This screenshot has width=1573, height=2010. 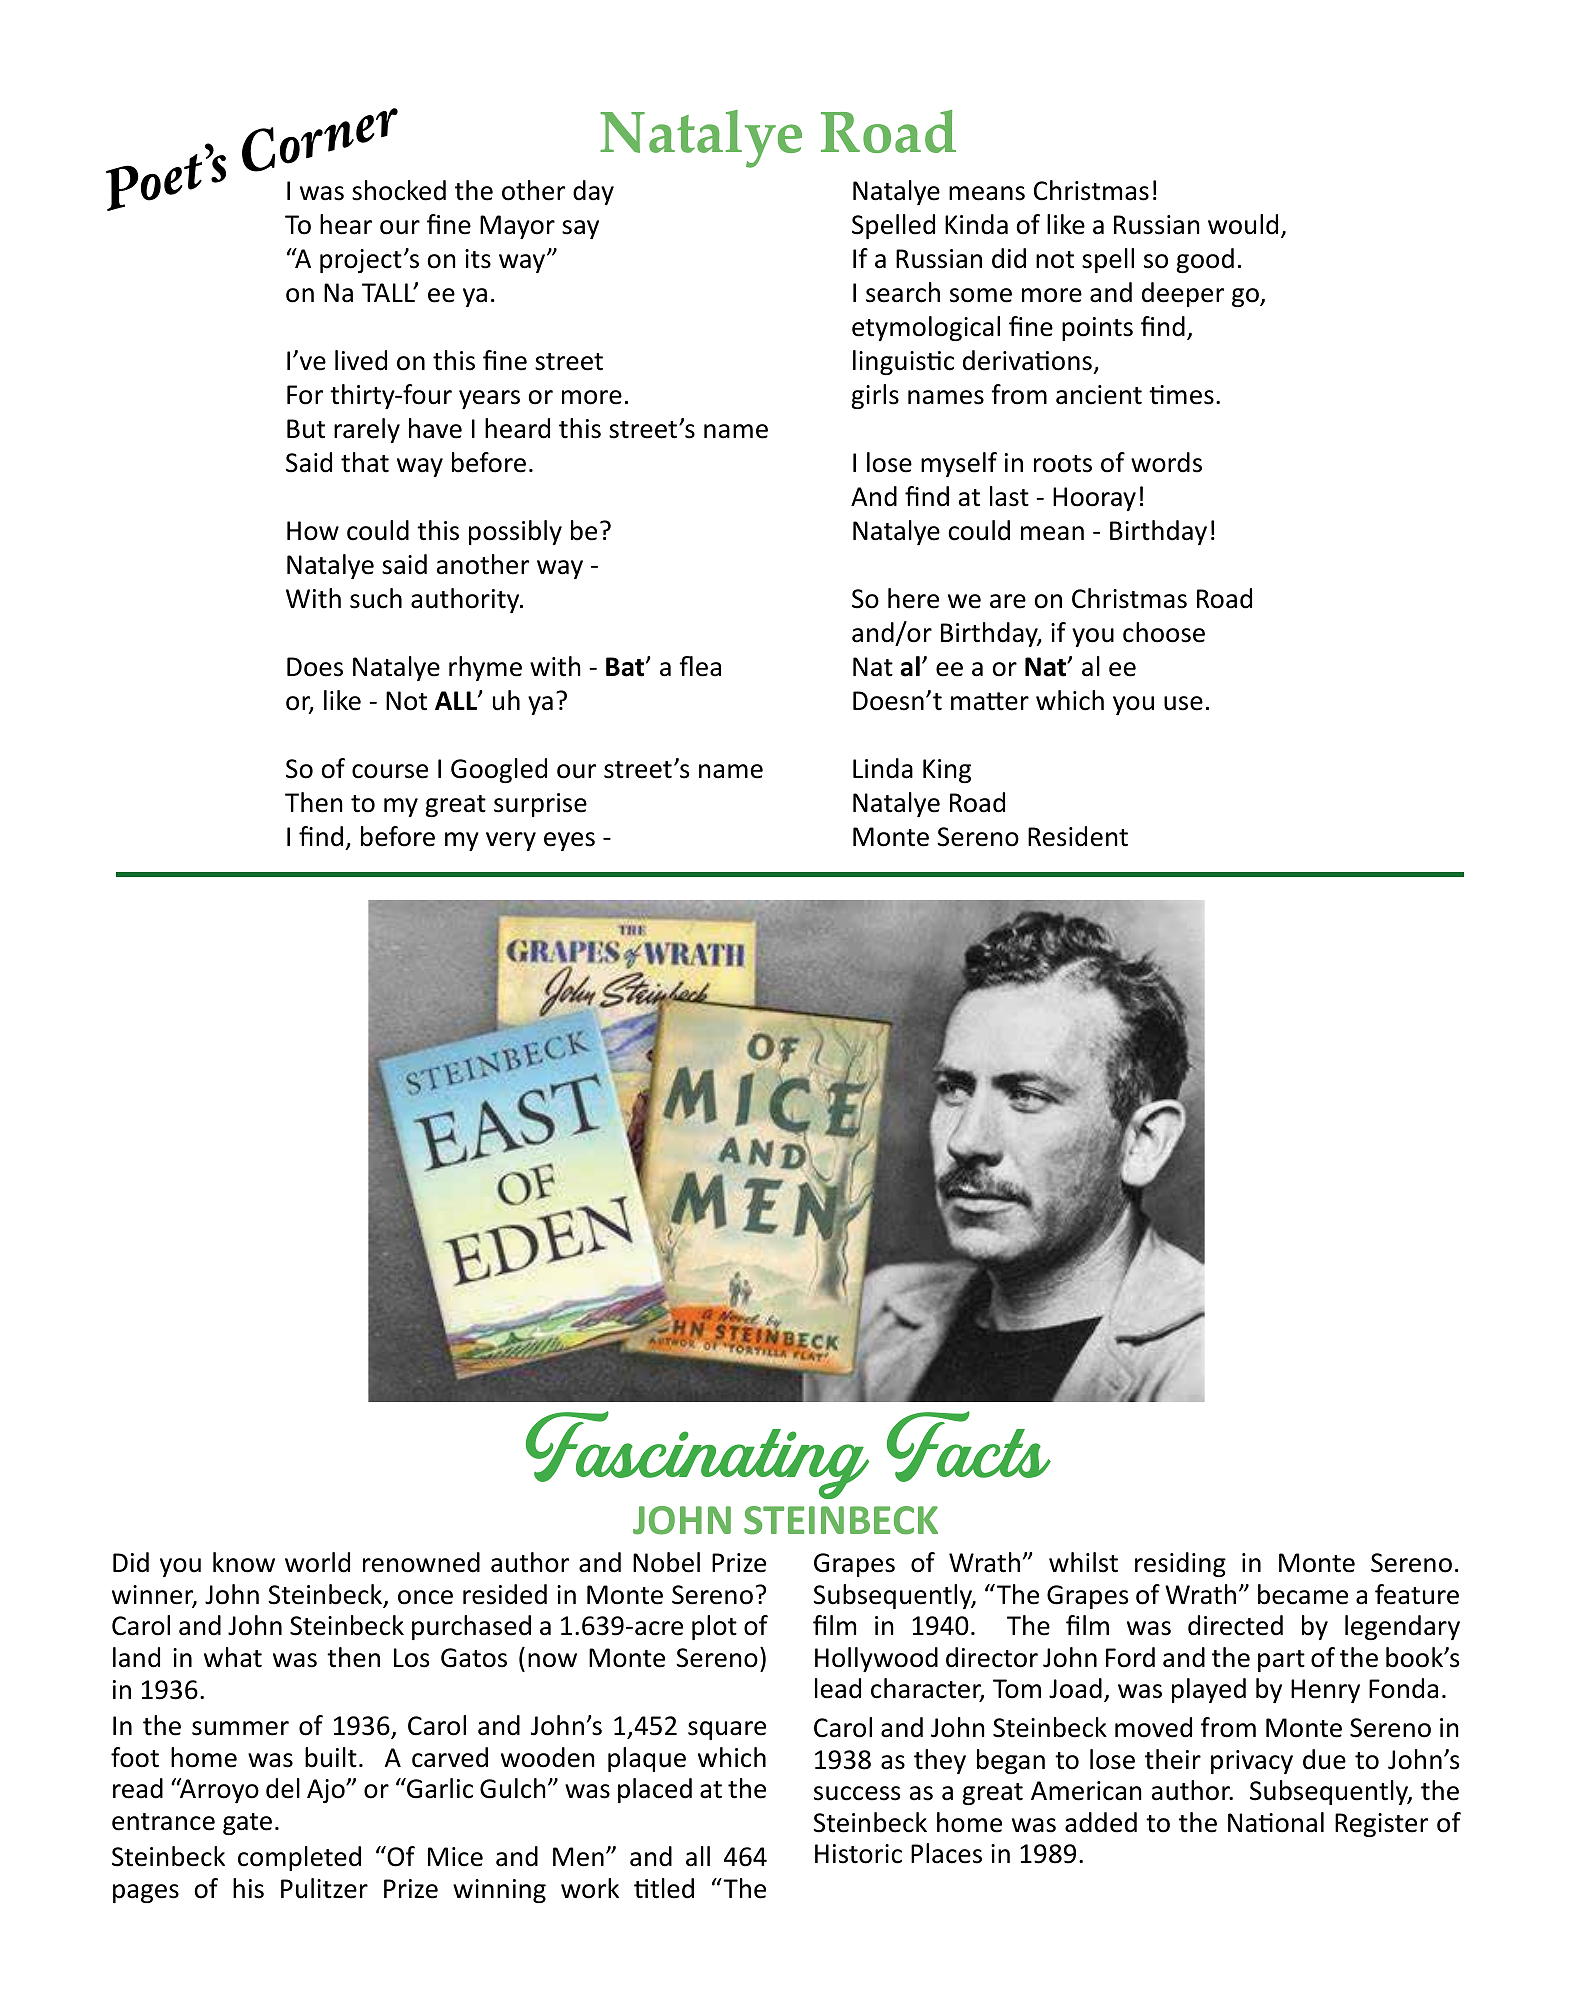 I want to click on National, so click(x=1276, y=1822).
